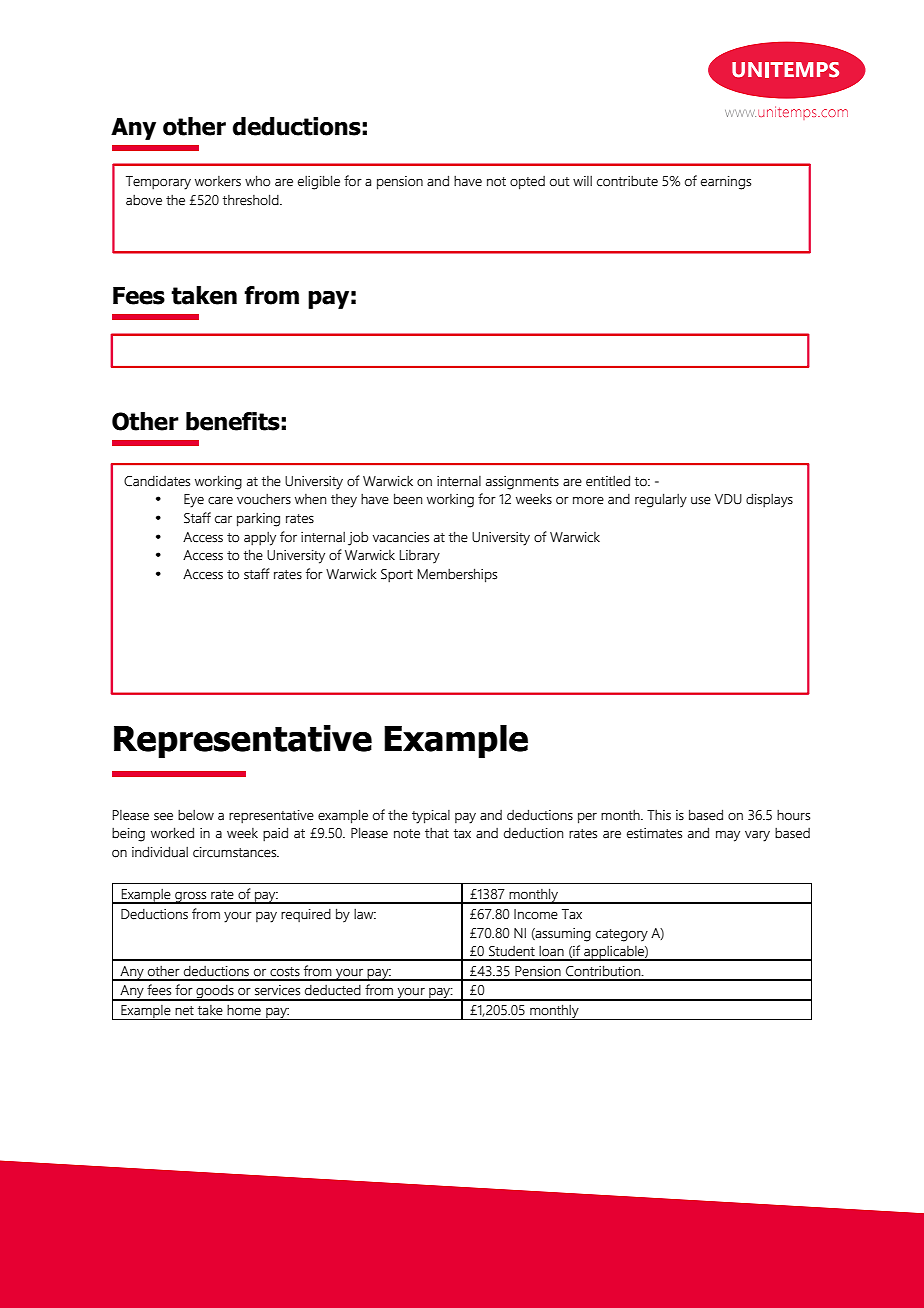 The image size is (924, 1308). What do you see at coordinates (726, 183) in the image?
I see `earnings` at bounding box center [726, 183].
